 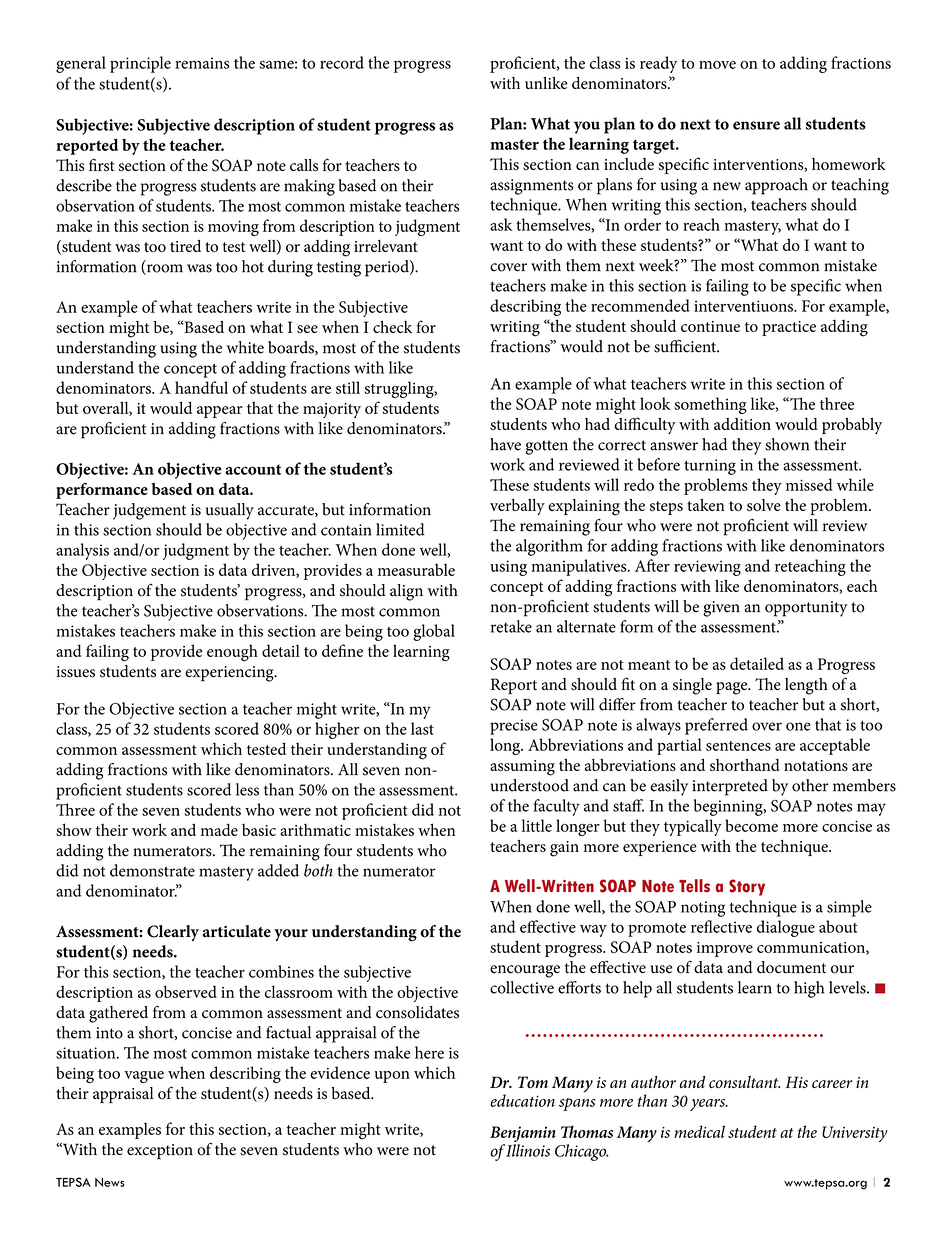 I want to click on Benjamin, so click(x=523, y=1134).
